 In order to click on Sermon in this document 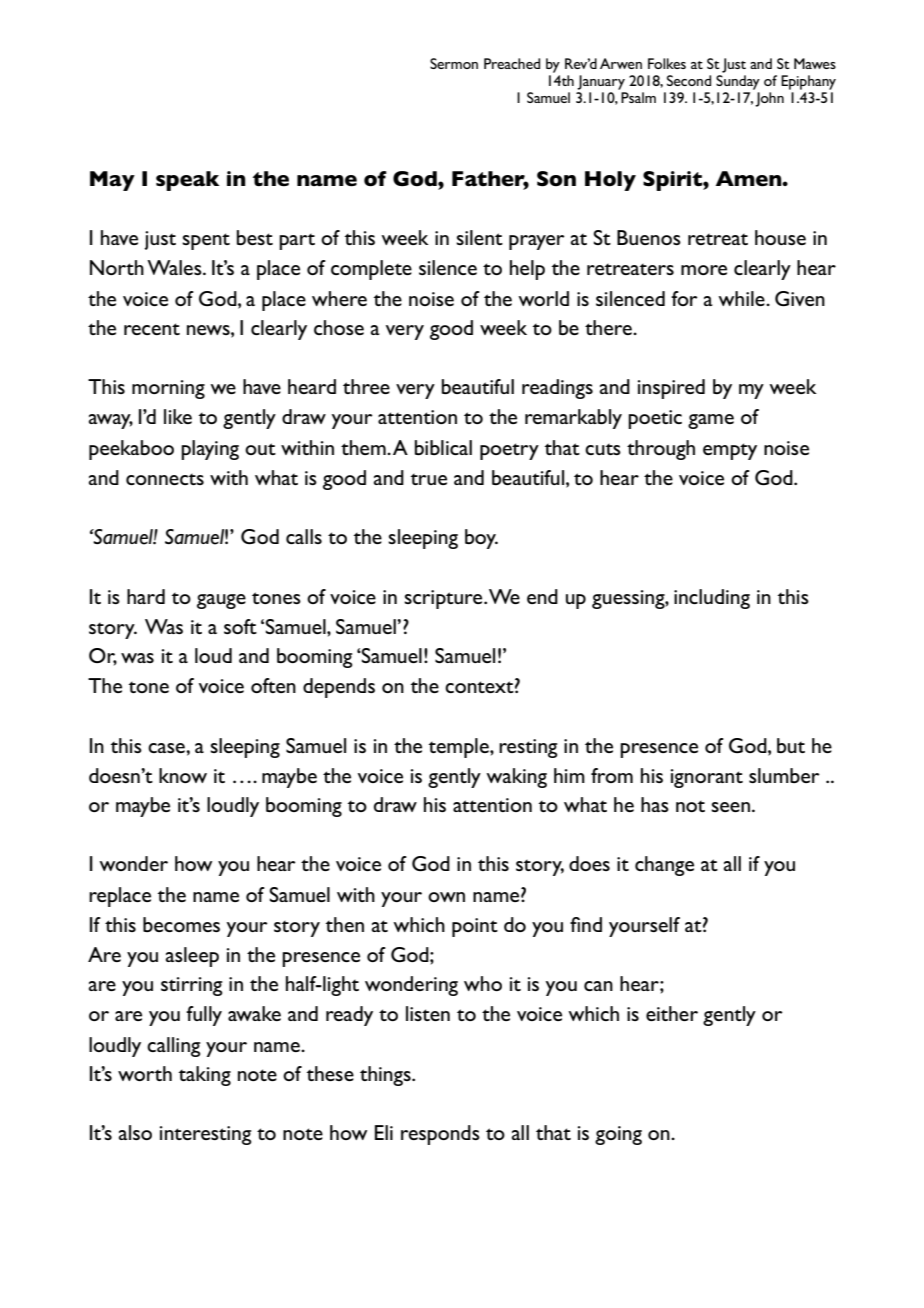, I will do `click(454, 63)`.
